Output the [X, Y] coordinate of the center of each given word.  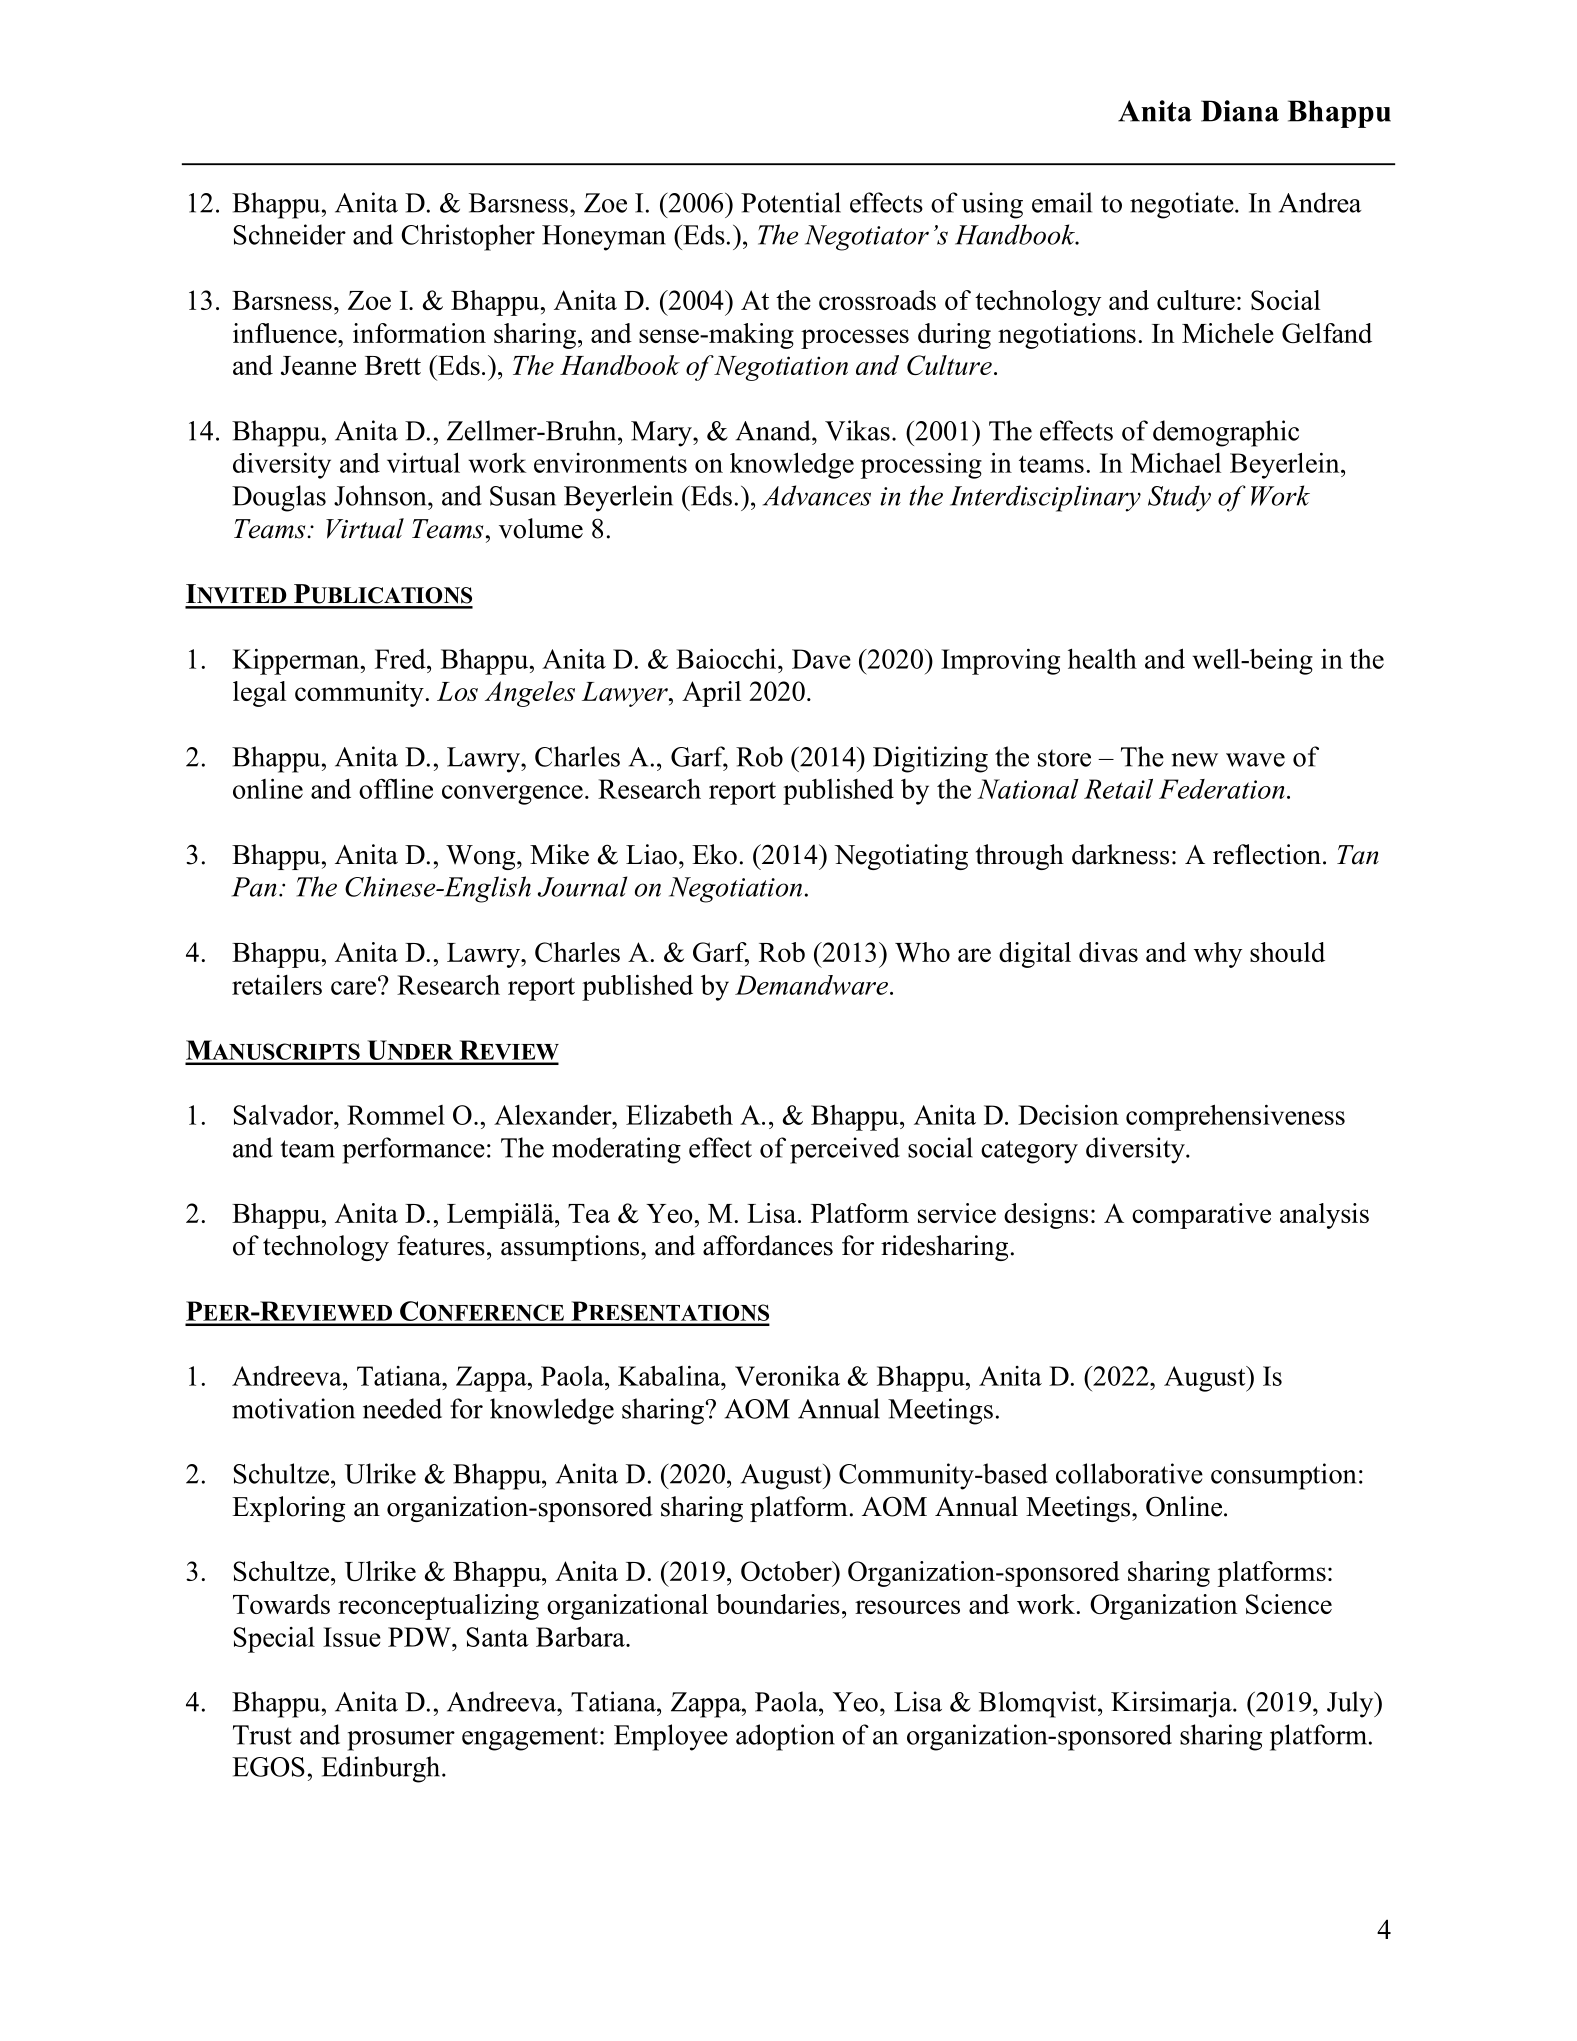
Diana [1240, 111]
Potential [791, 202]
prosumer [401, 1741]
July [1351, 1704]
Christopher [468, 237]
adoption [785, 1737]
